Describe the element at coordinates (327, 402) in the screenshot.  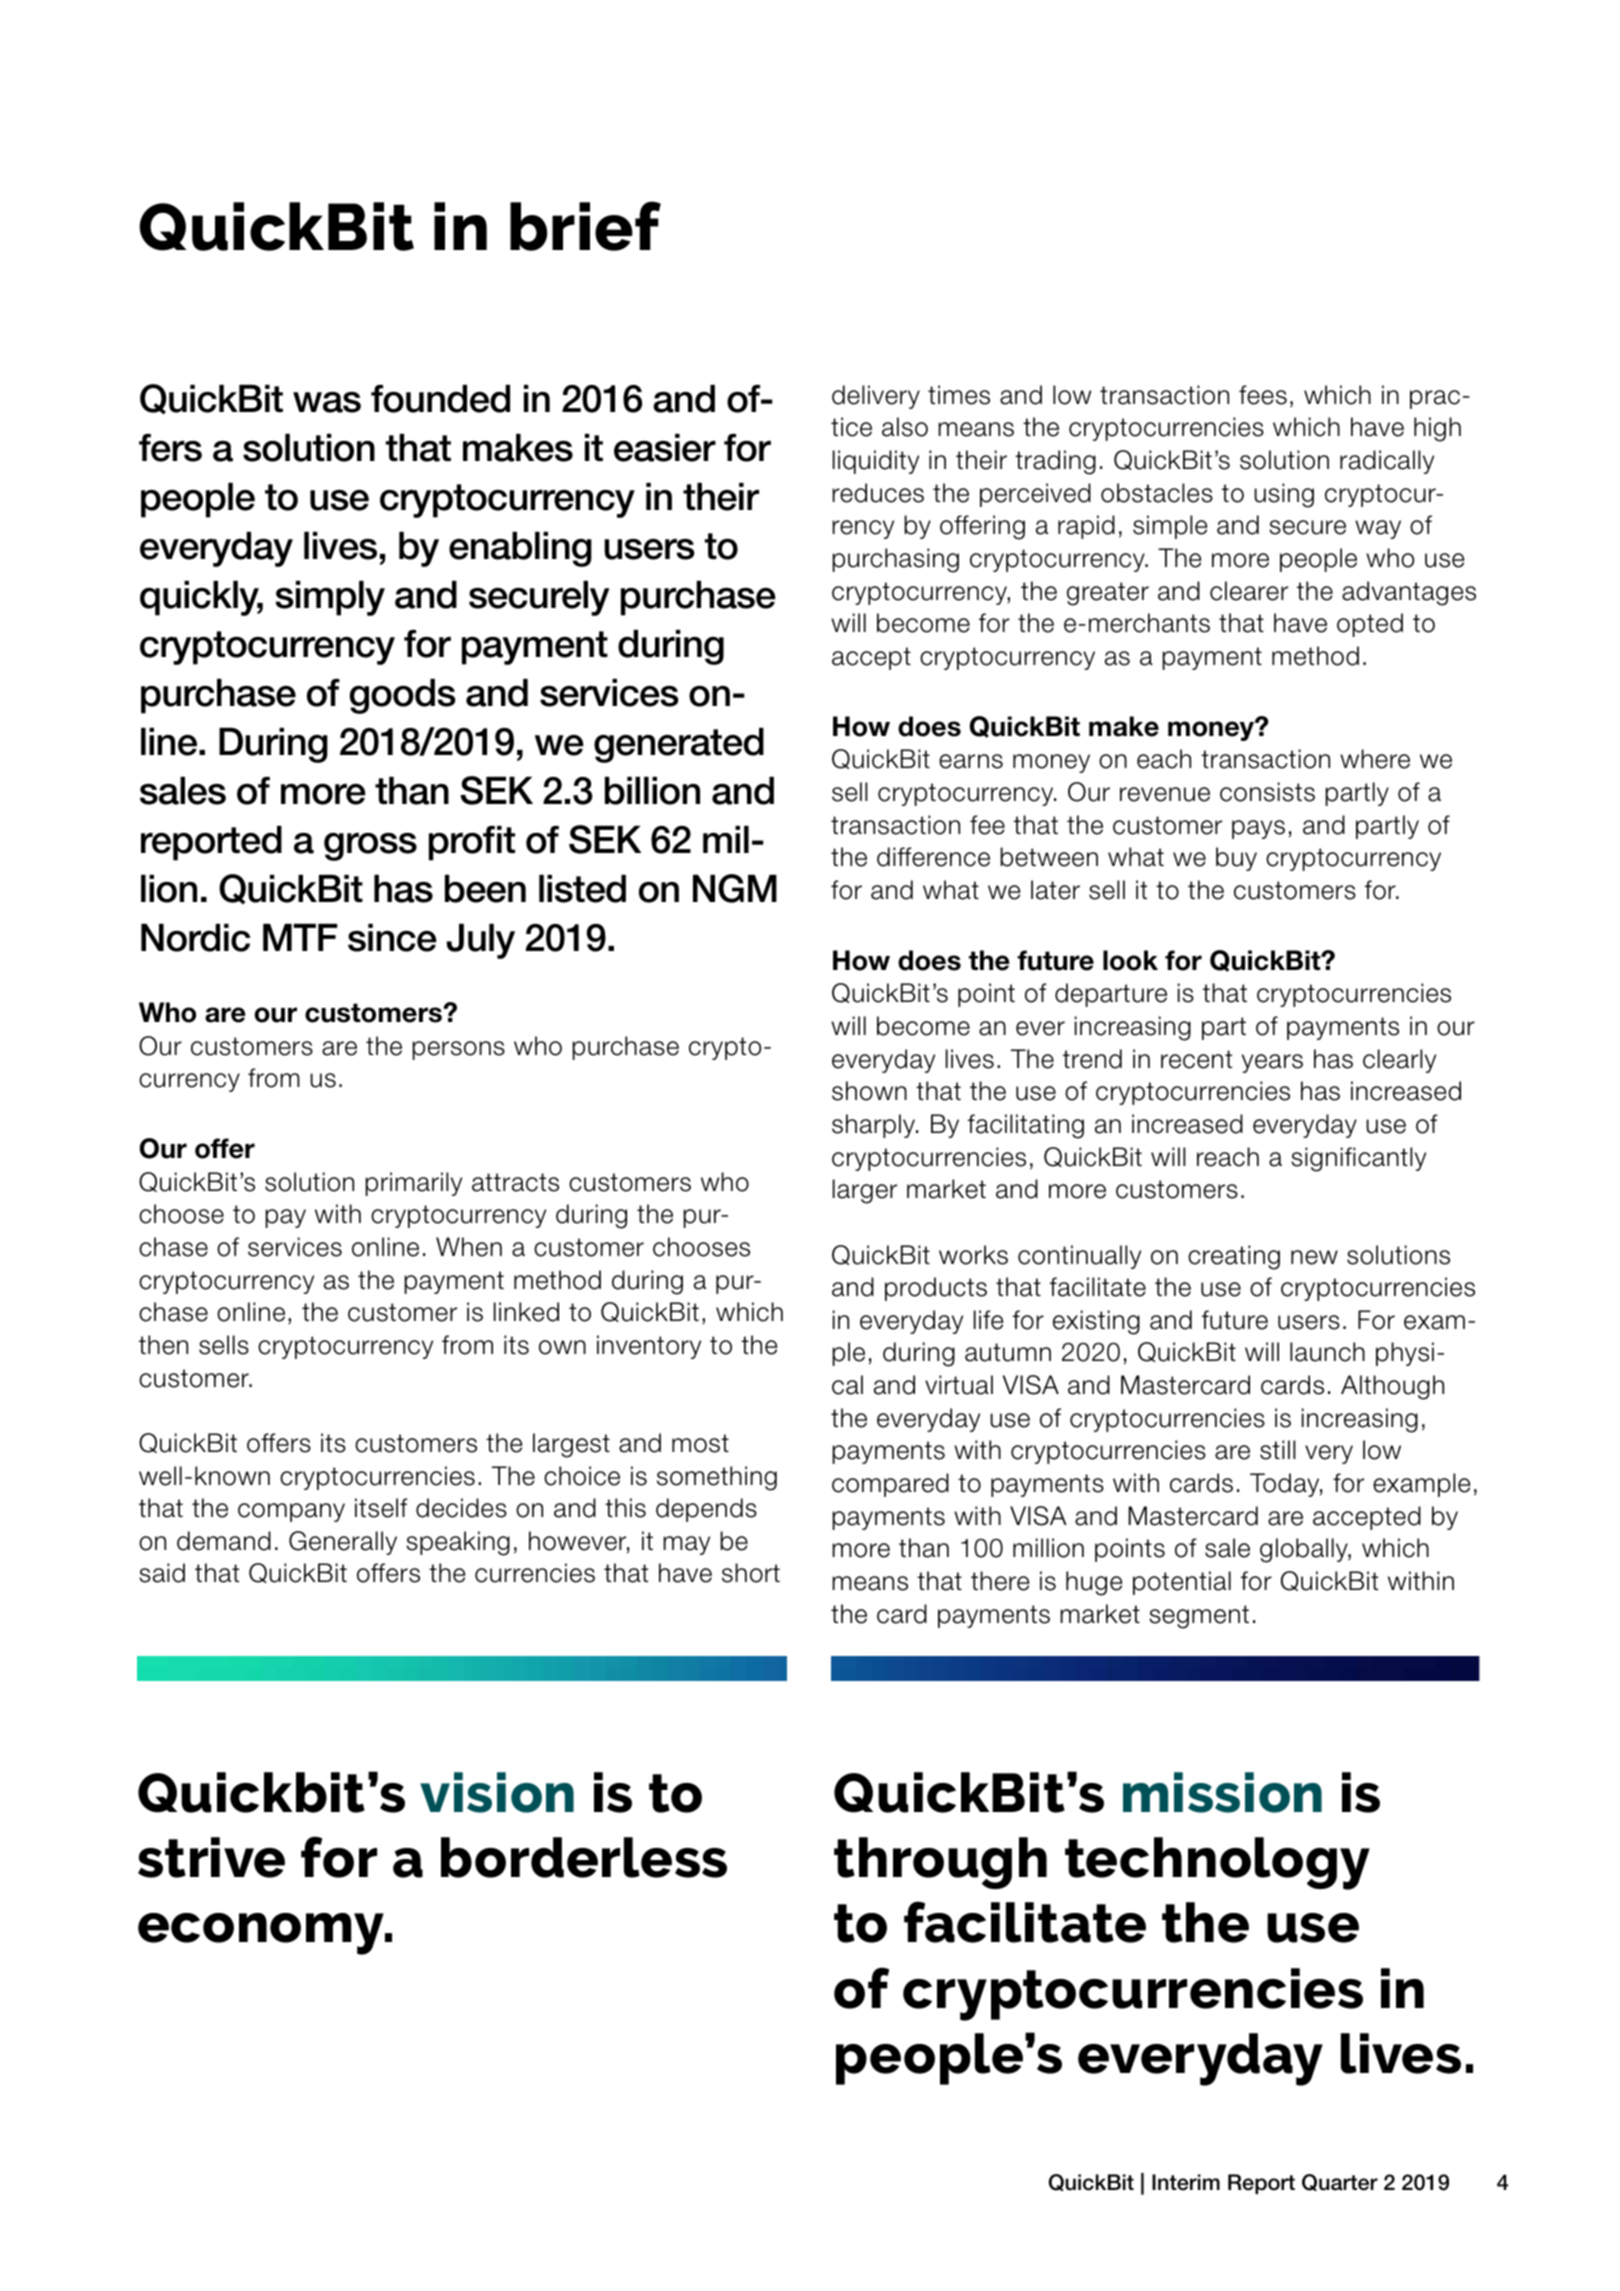
I see `was` at that location.
